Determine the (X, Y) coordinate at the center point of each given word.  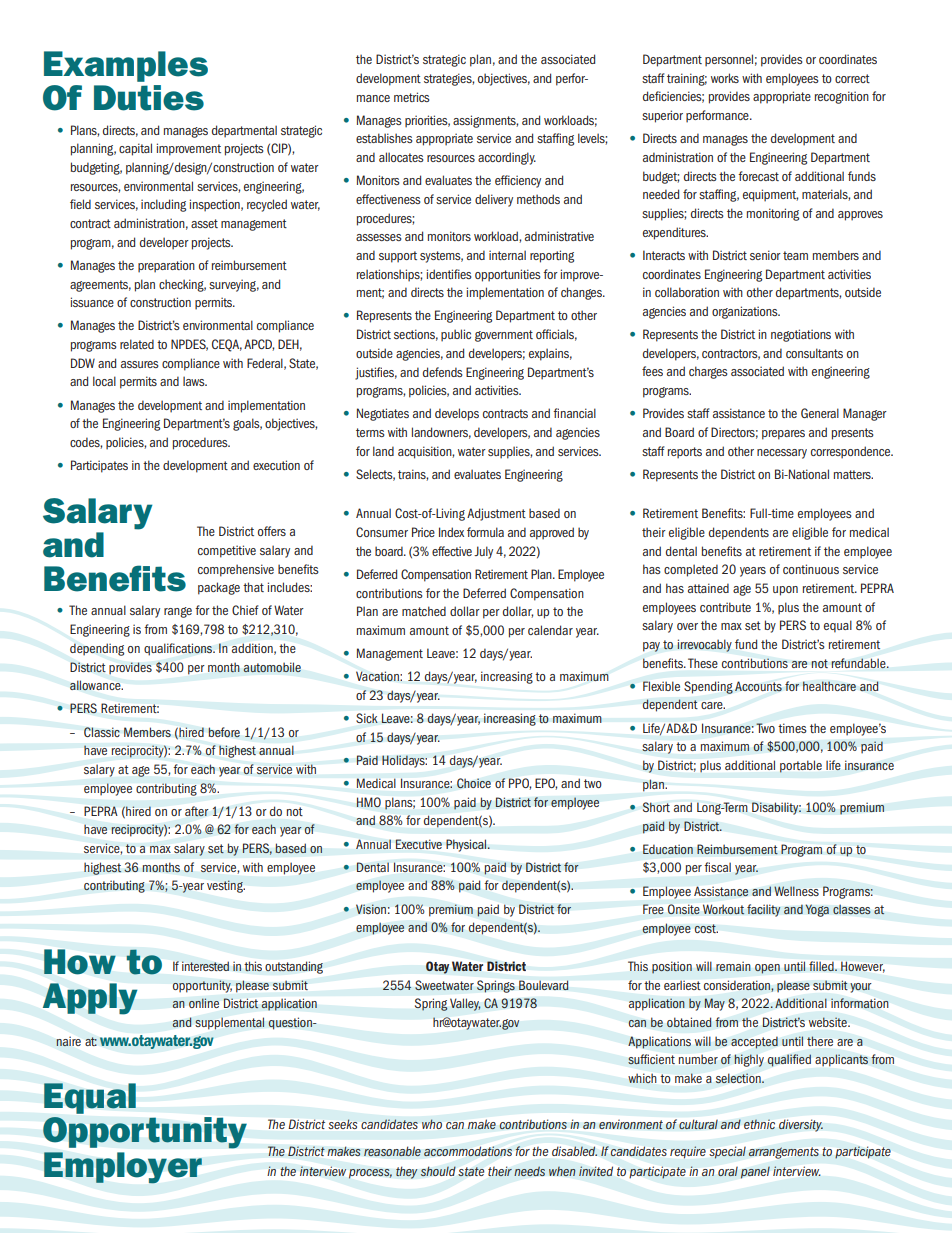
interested (205, 966)
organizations (746, 312)
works (725, 78)
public (456, 335)
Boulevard (544, 985)
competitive (227, 551)
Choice (474, 783)
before (224, 732)
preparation (166, 266)
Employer (123, 1167)
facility (764, 910)
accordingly (507, 158)
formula (485, 532)
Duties (149, 98)
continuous (811, 569)
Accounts (758, 686)
